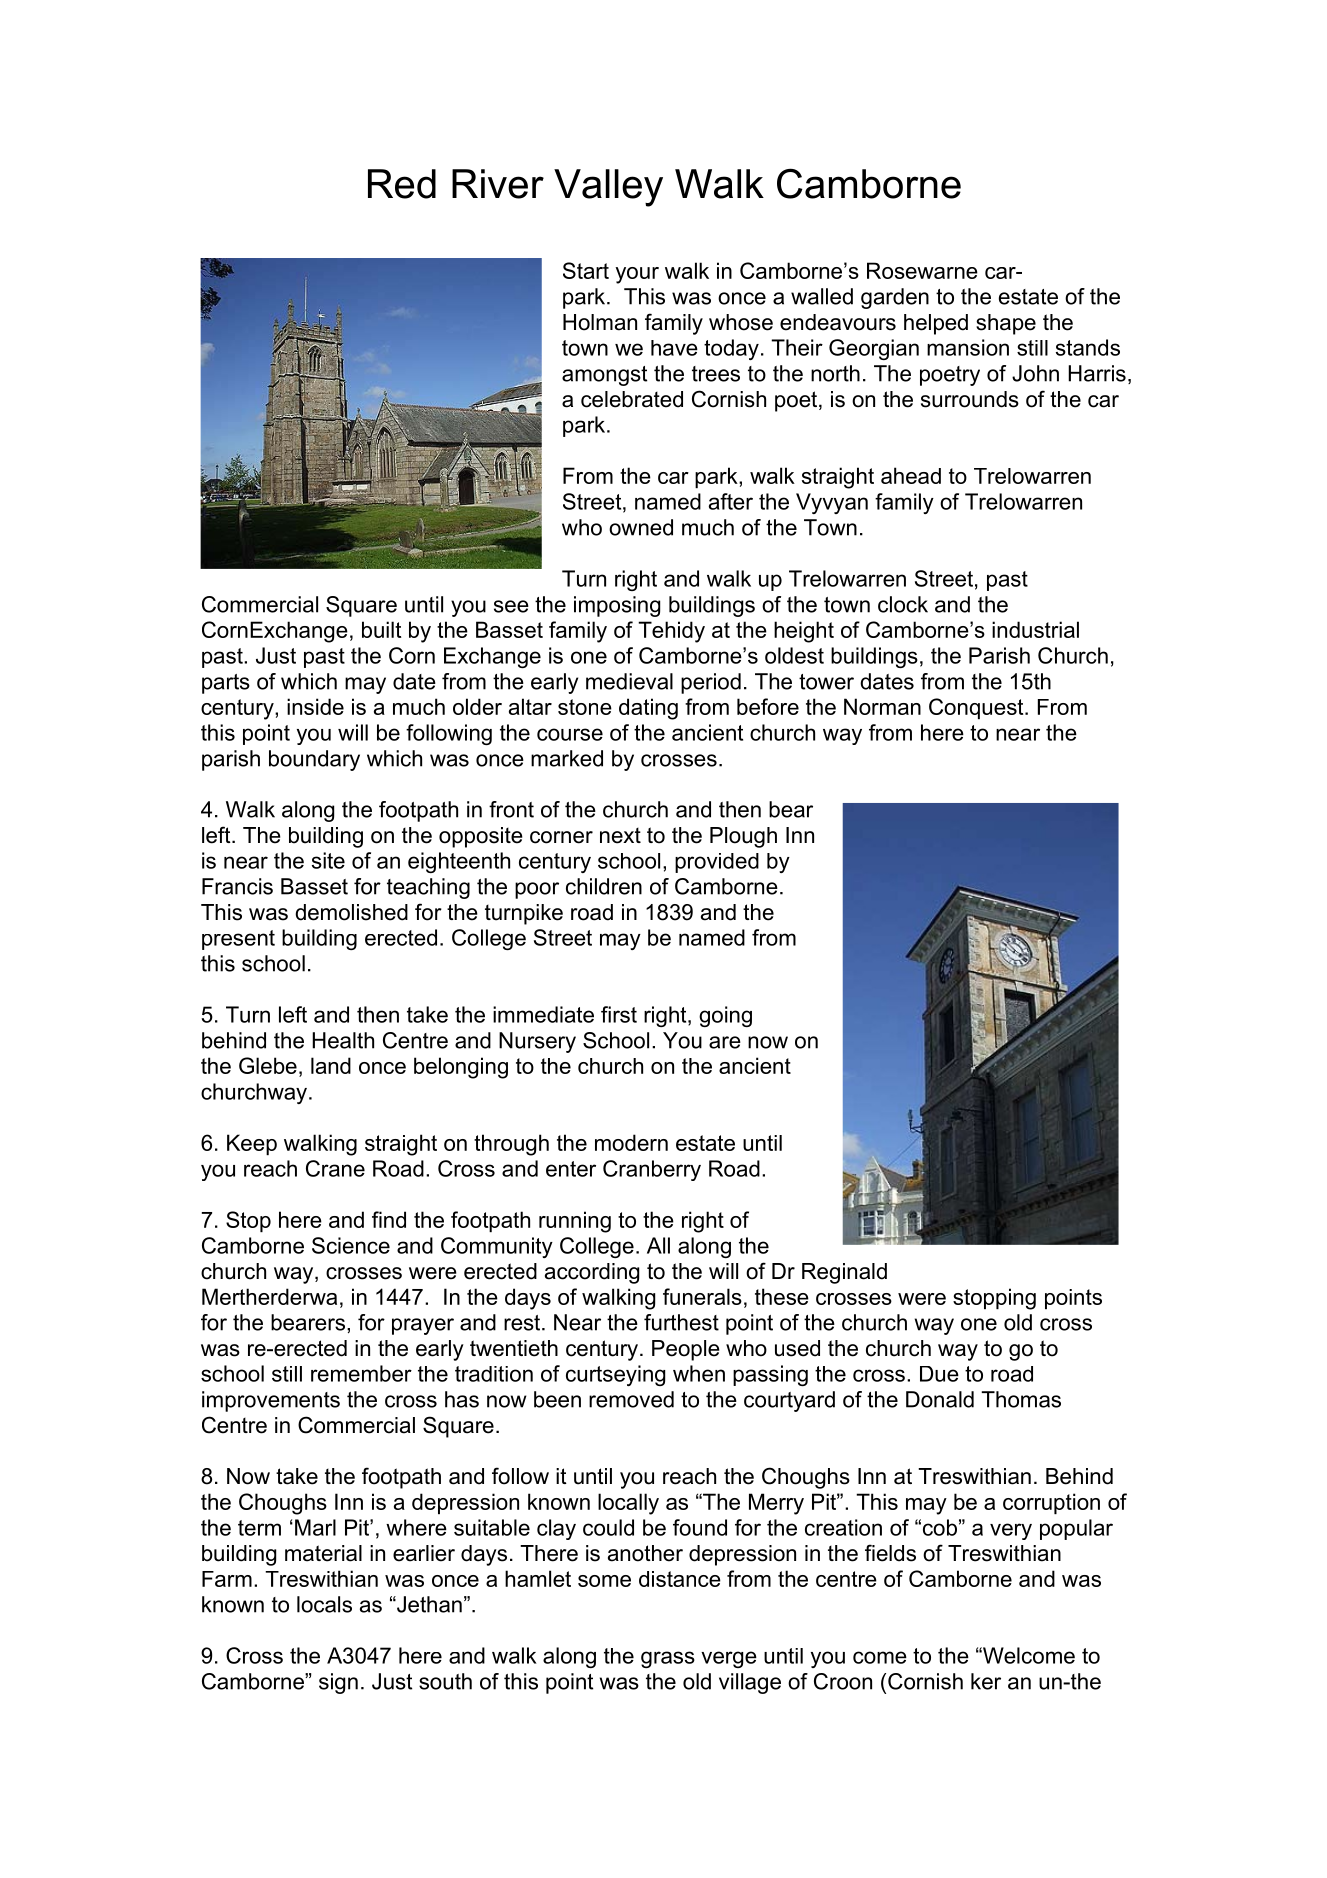  I want to click on Due, so click(939, 1374).
